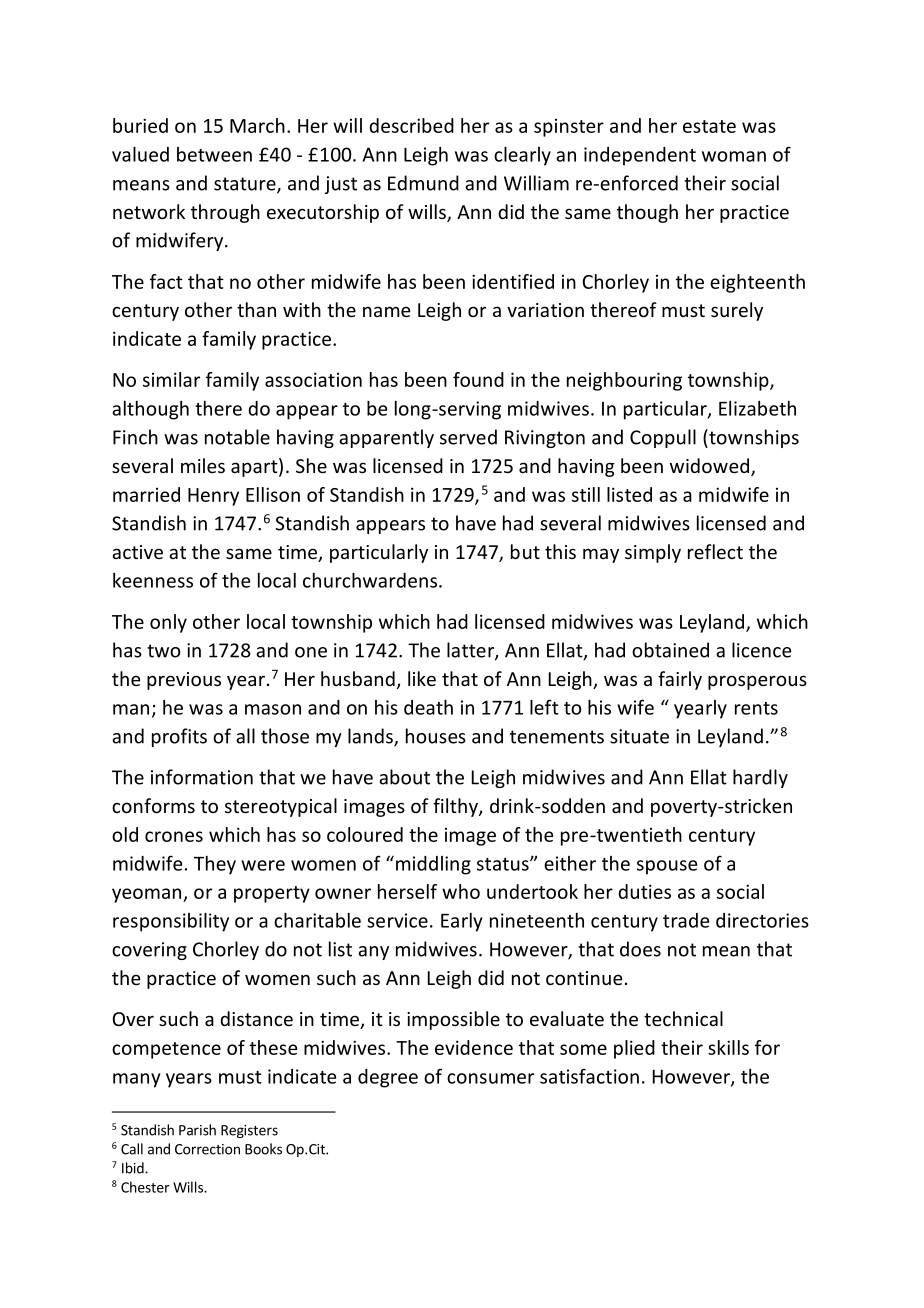 The height and width of the screenshot is (1308, 924). Describe the element at coordinates (171, 379) in the screenshot. I see `similar` at that location.
